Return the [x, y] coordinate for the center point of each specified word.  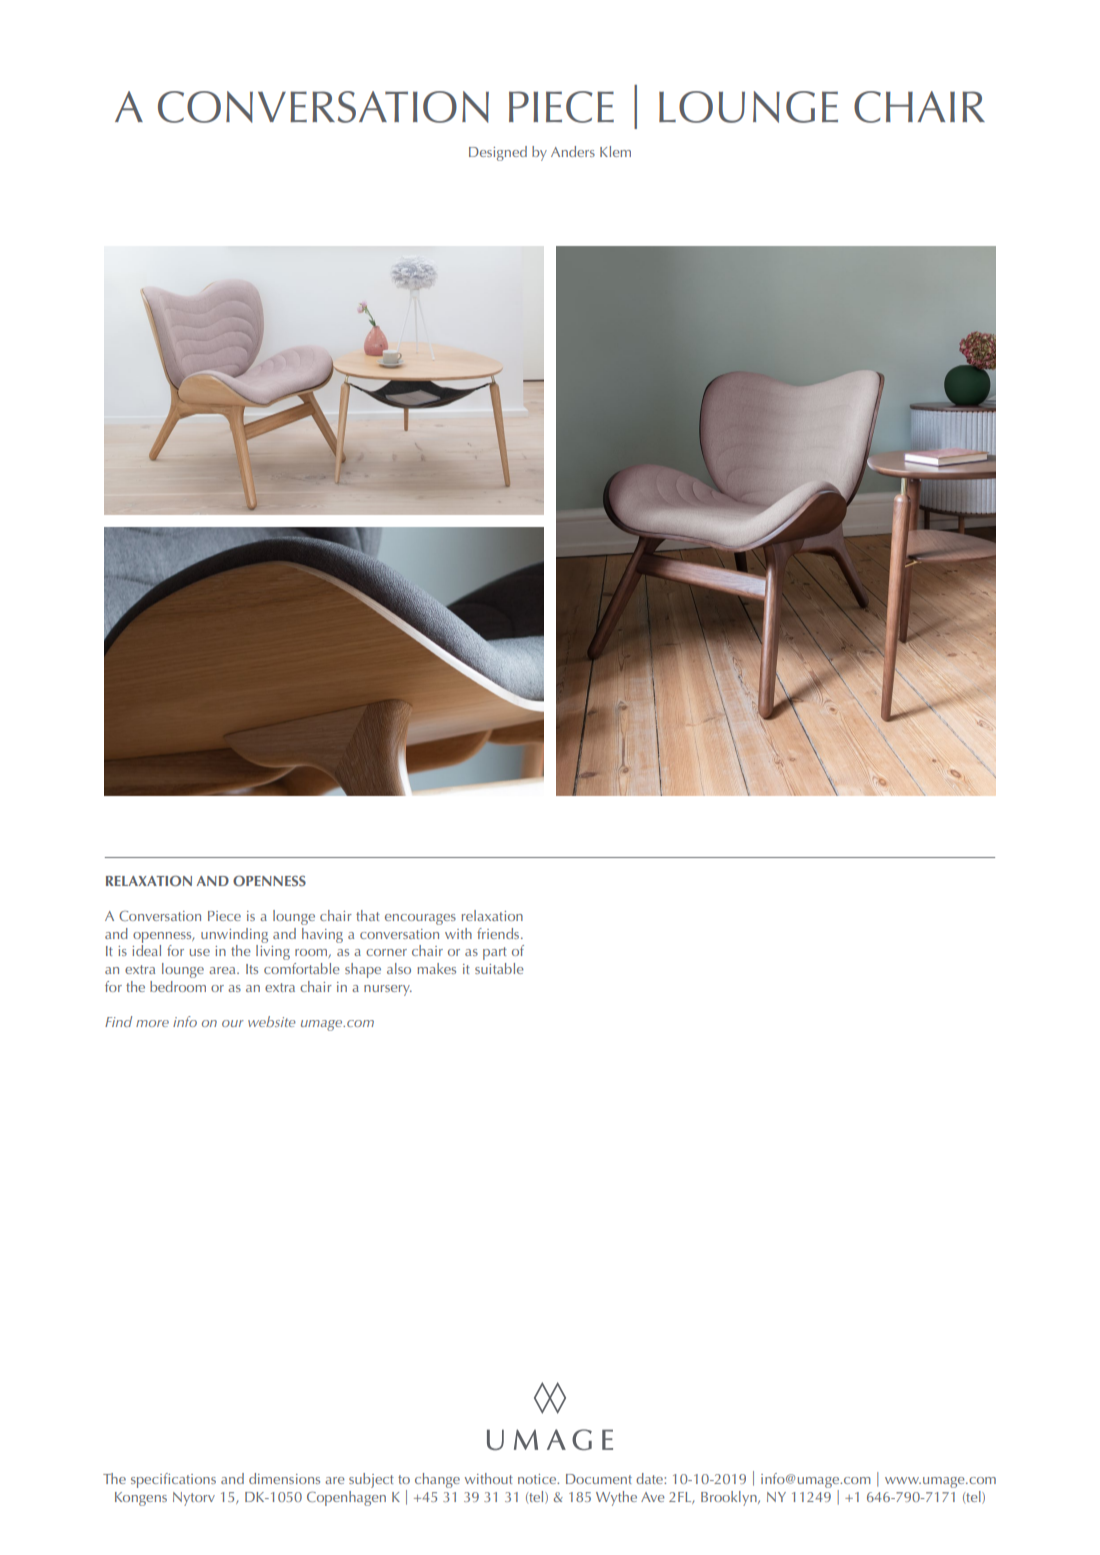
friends [499, 933]
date [650, 1478]
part [495, 953]
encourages [420, 919]
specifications [173, 1480]
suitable [499, 968]
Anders [573, 151]
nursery [388, 990]
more [152, 1023]
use [200, 952]
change [437, 1480]
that [368, 915]
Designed [498, 153]
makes [436, 968]
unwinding [234, 935]
